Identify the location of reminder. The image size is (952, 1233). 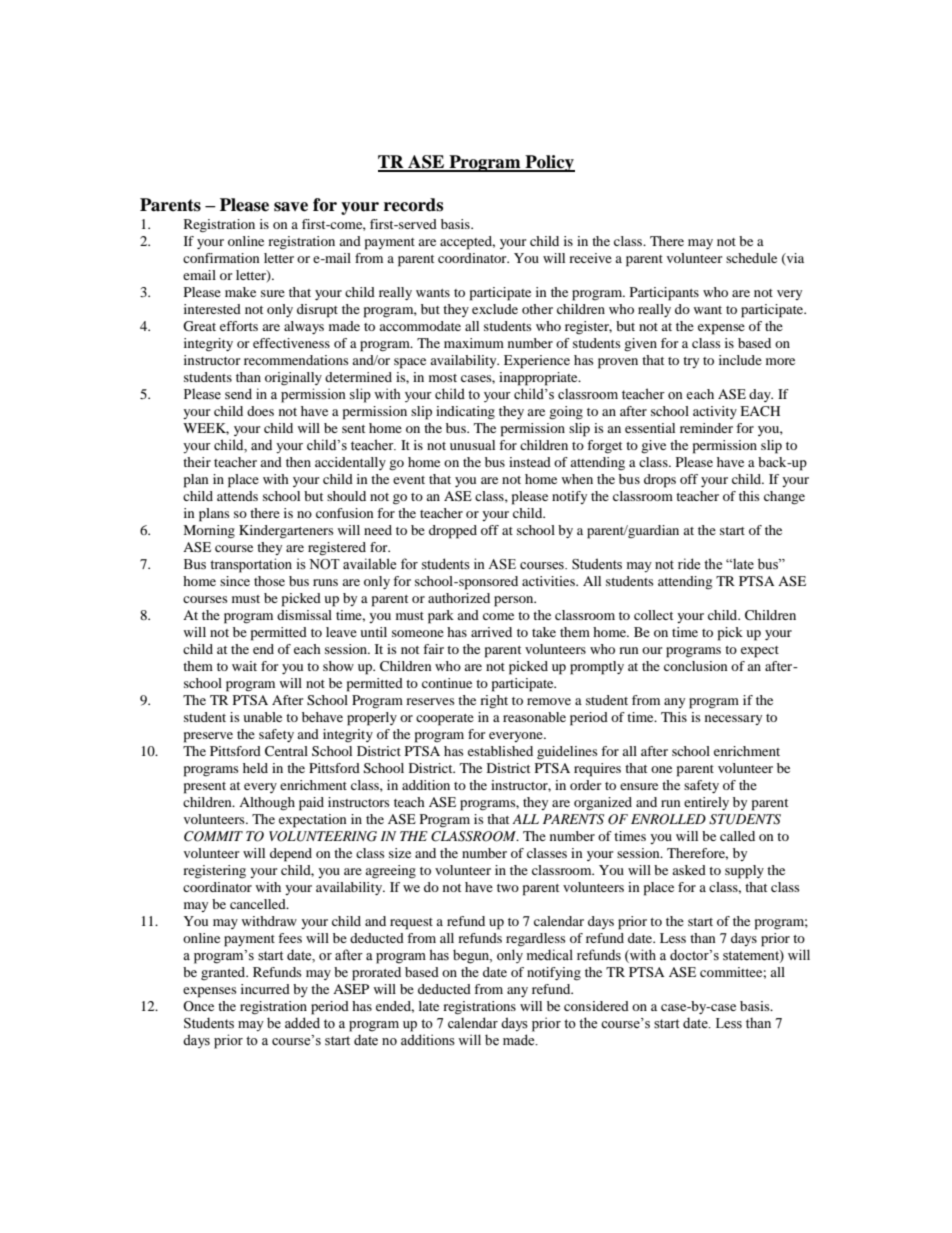
(706, 428).
